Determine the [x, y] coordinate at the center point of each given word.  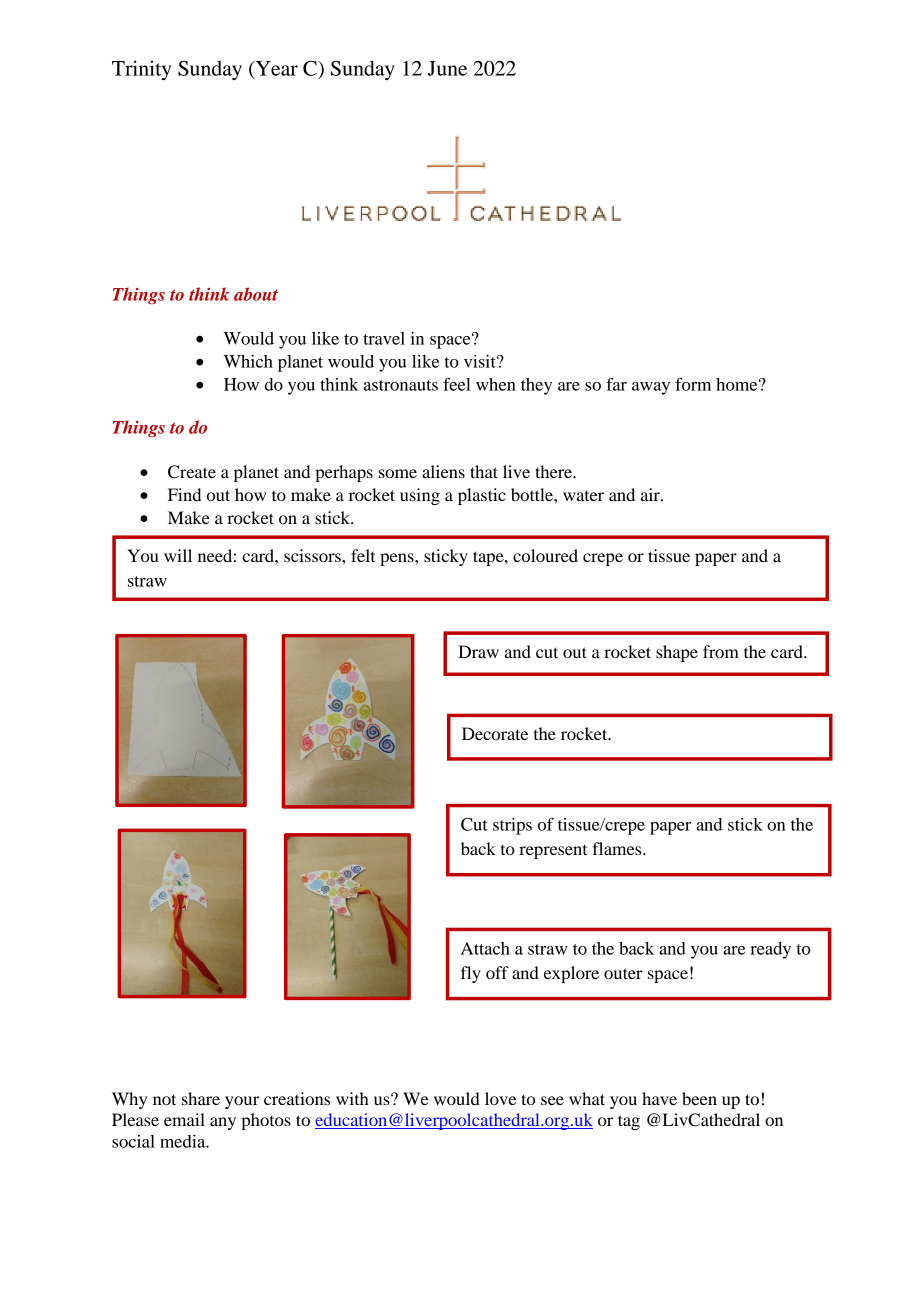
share [201, 1098]
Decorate [495, 733]
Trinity [141, 70]
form [693, 384]
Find [184, 494]
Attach [485, 948]
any [223, 1123]
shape [677, 653]
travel [384, 338]
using [420, 496]
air [651, 494]
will [178, 555]
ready [770, 950]
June [447, 68]
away [651, 388]
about [256, 294]
